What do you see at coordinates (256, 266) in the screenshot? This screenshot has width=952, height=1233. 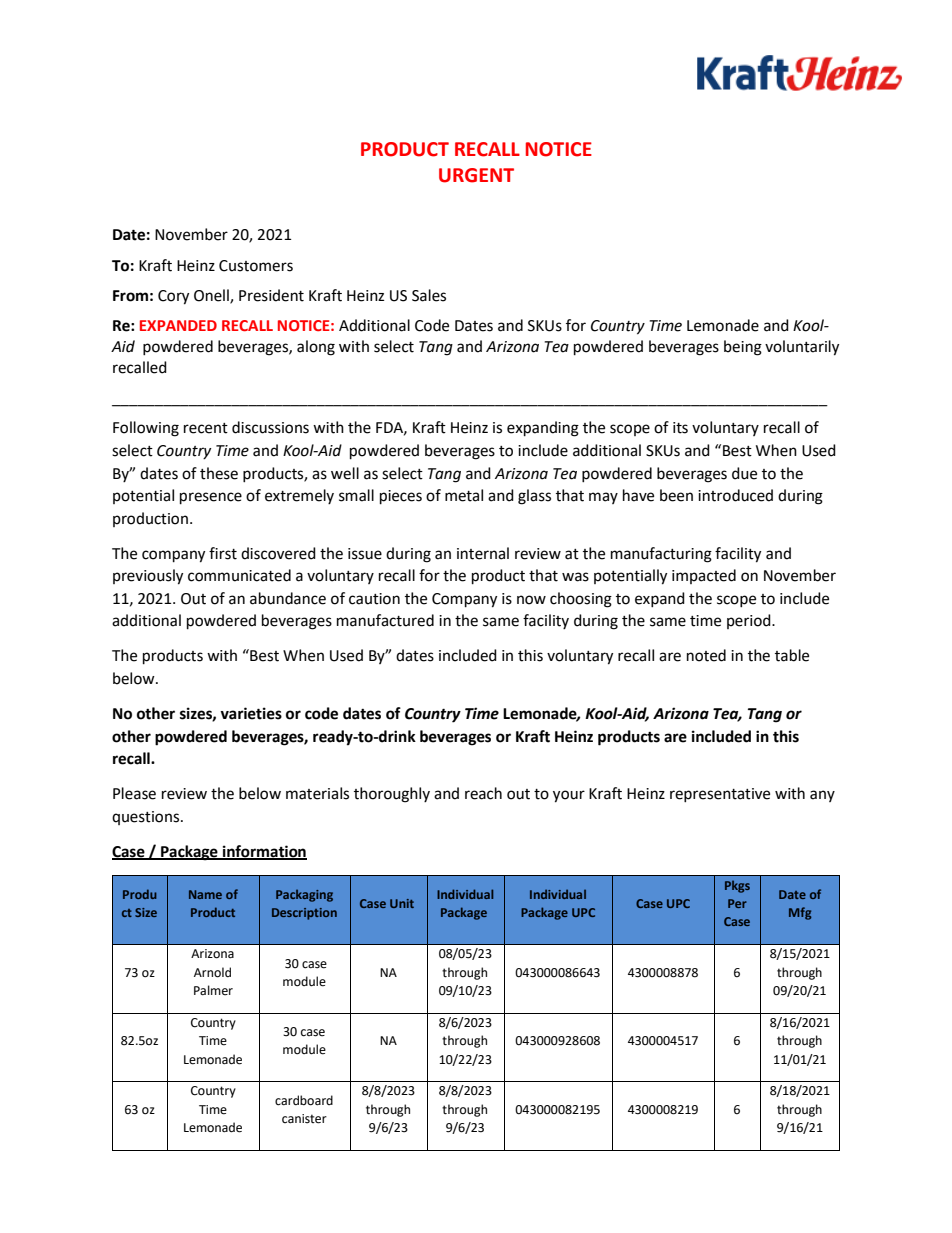 I see `Customers` at bounding box center [256, 266].
